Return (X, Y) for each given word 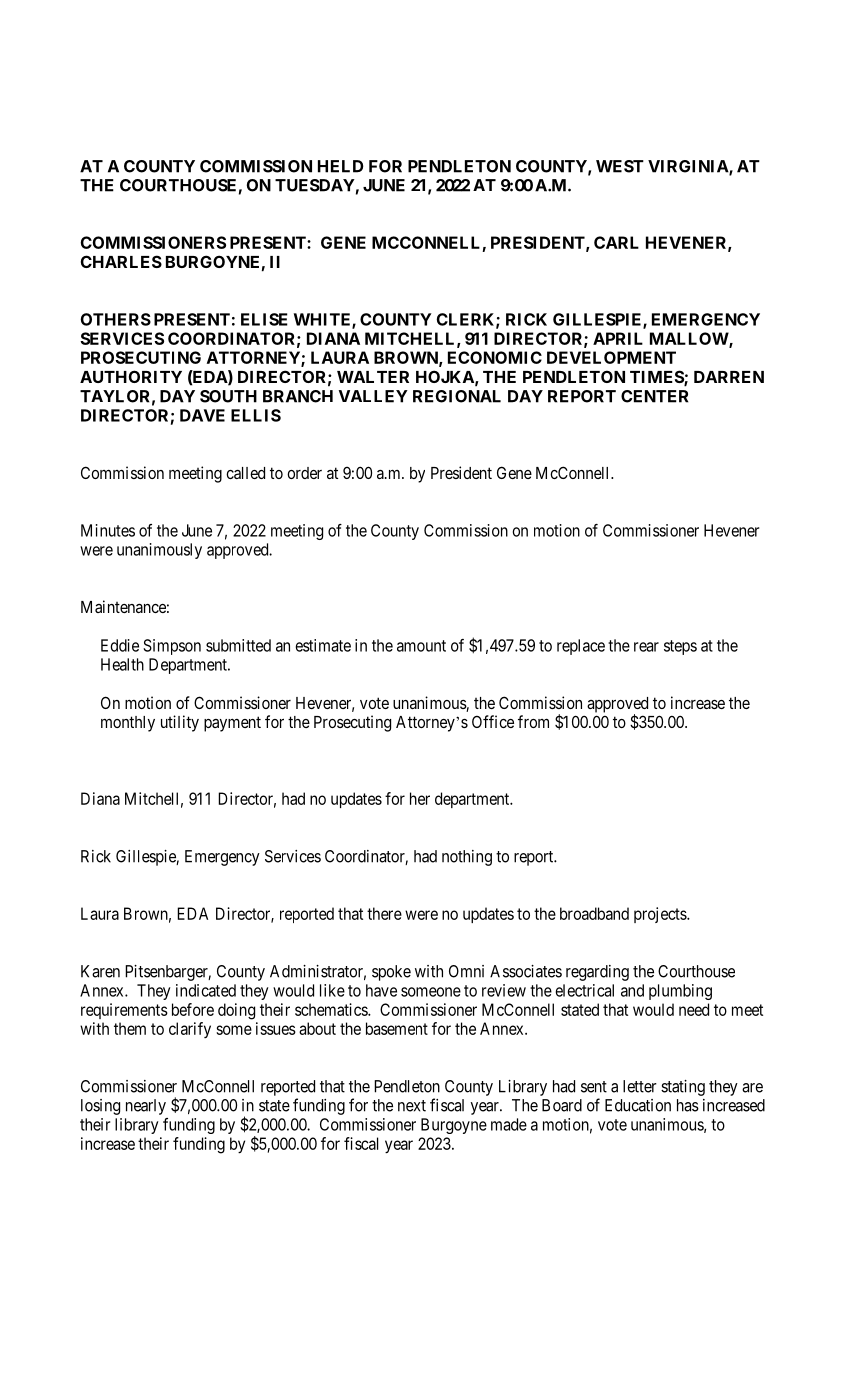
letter (640, 1086)
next (412, 1106)
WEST (620, 166)
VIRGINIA (689, 167)
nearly (146, 1107)
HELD (341, 166)
